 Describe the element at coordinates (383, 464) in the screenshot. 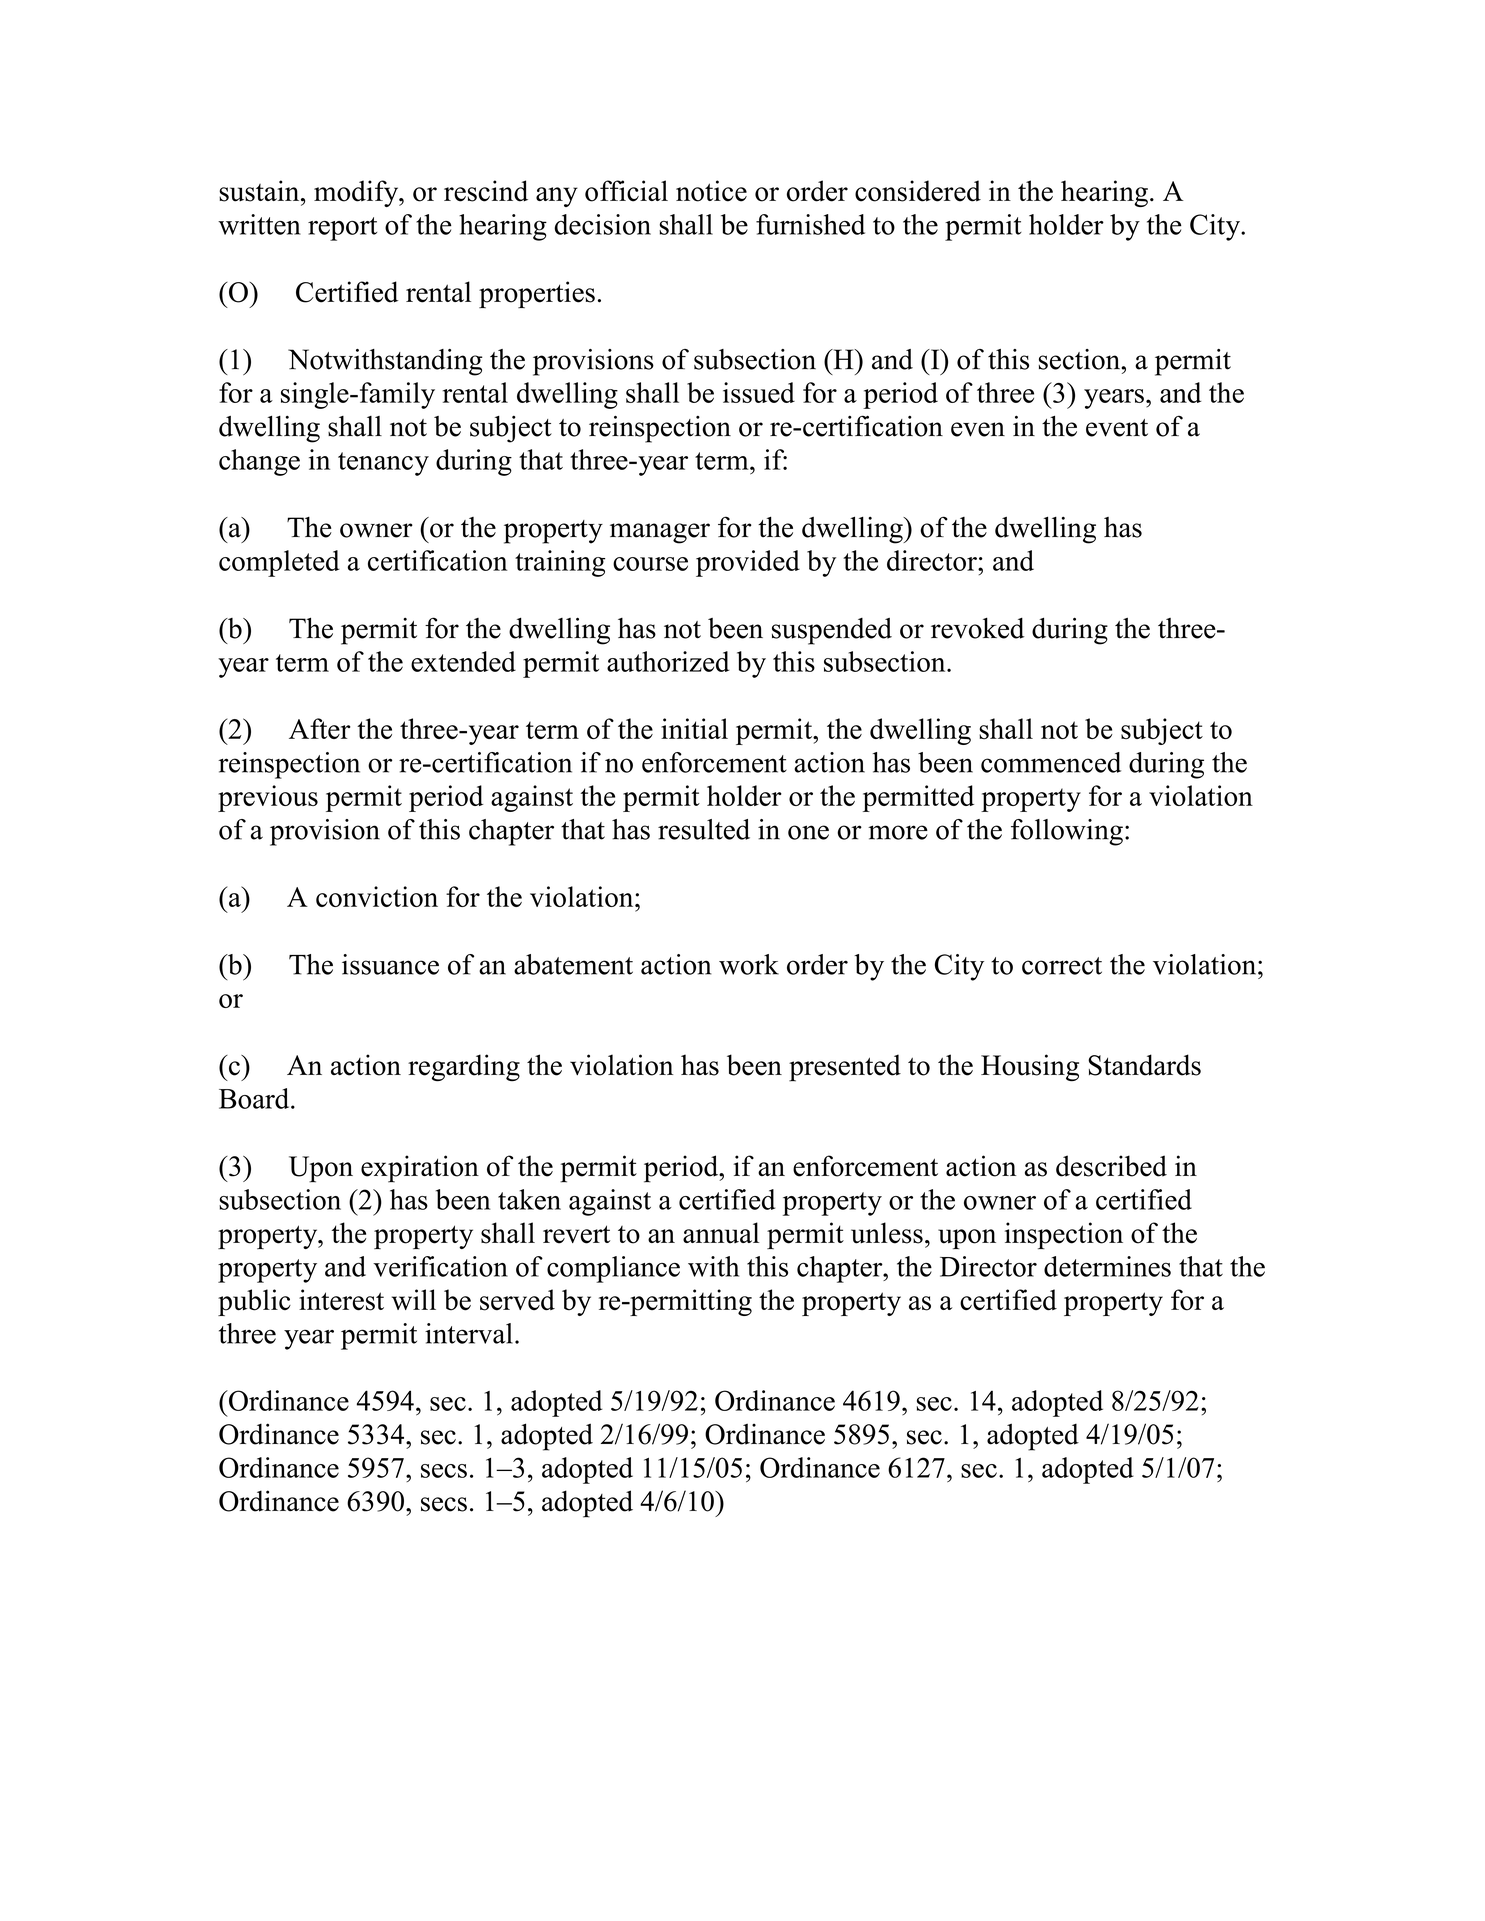

I see `tenancy` at that location.
